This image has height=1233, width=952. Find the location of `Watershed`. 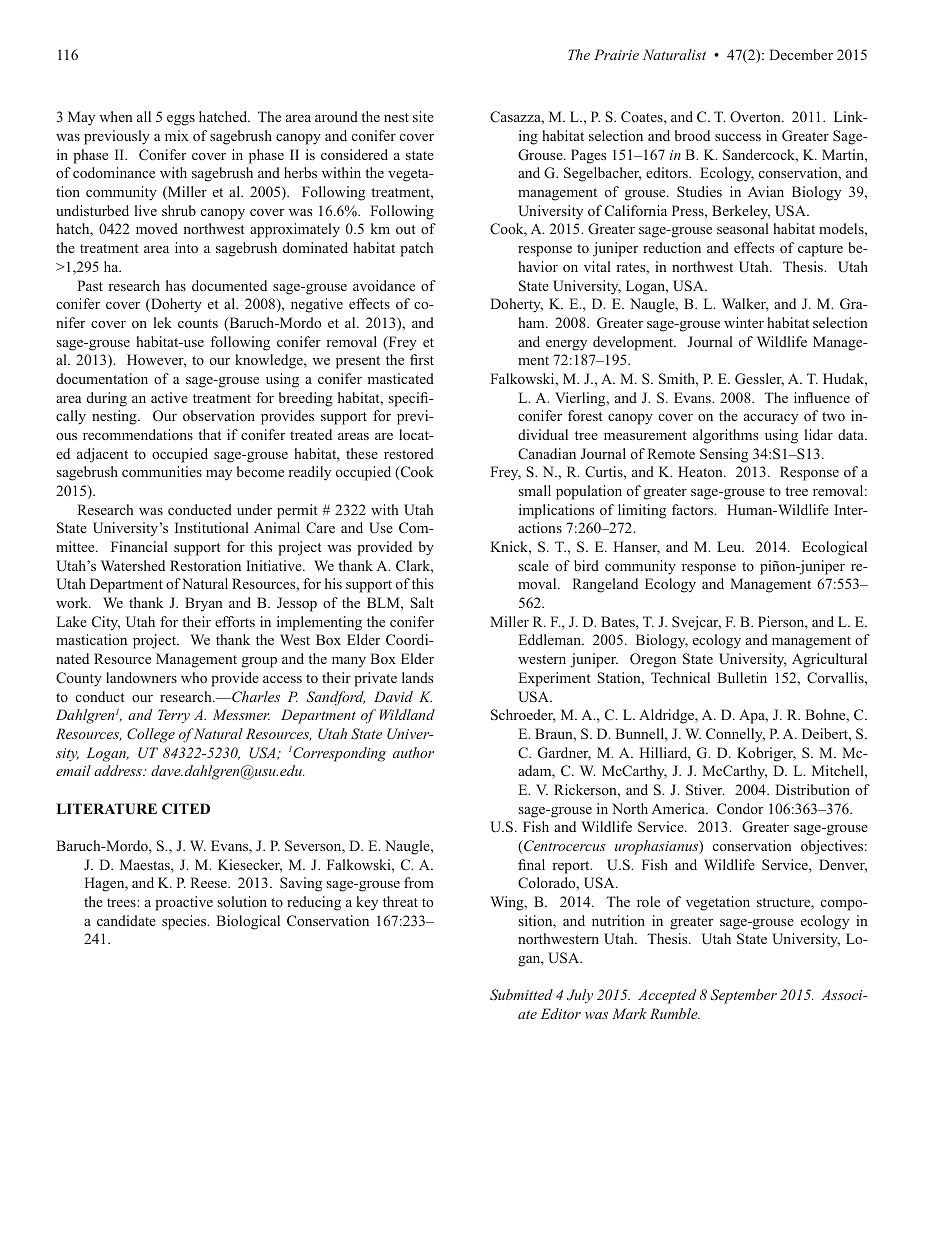

Watershed is located at coordinates (133, 565).
